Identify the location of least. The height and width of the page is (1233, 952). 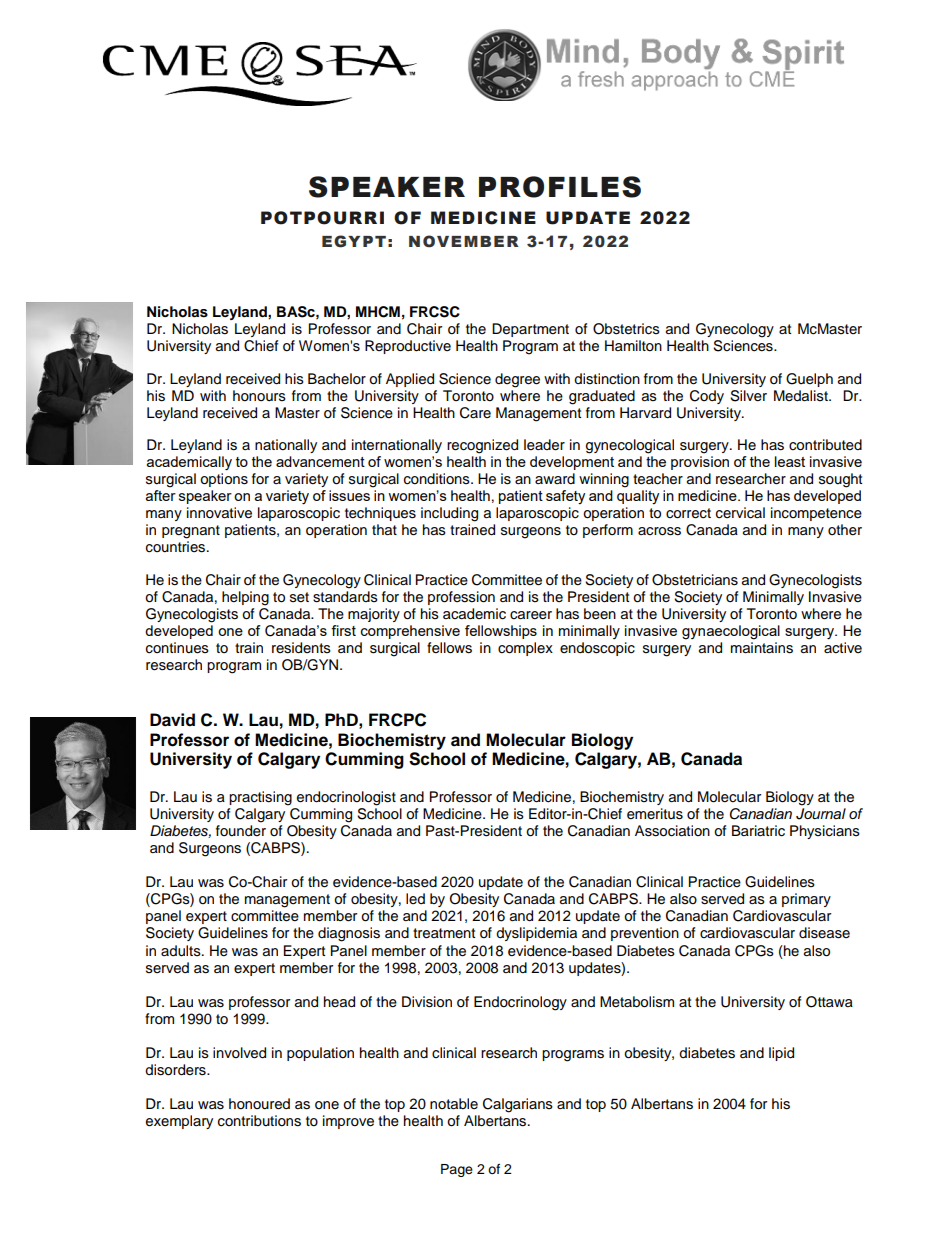
(790, 461).
